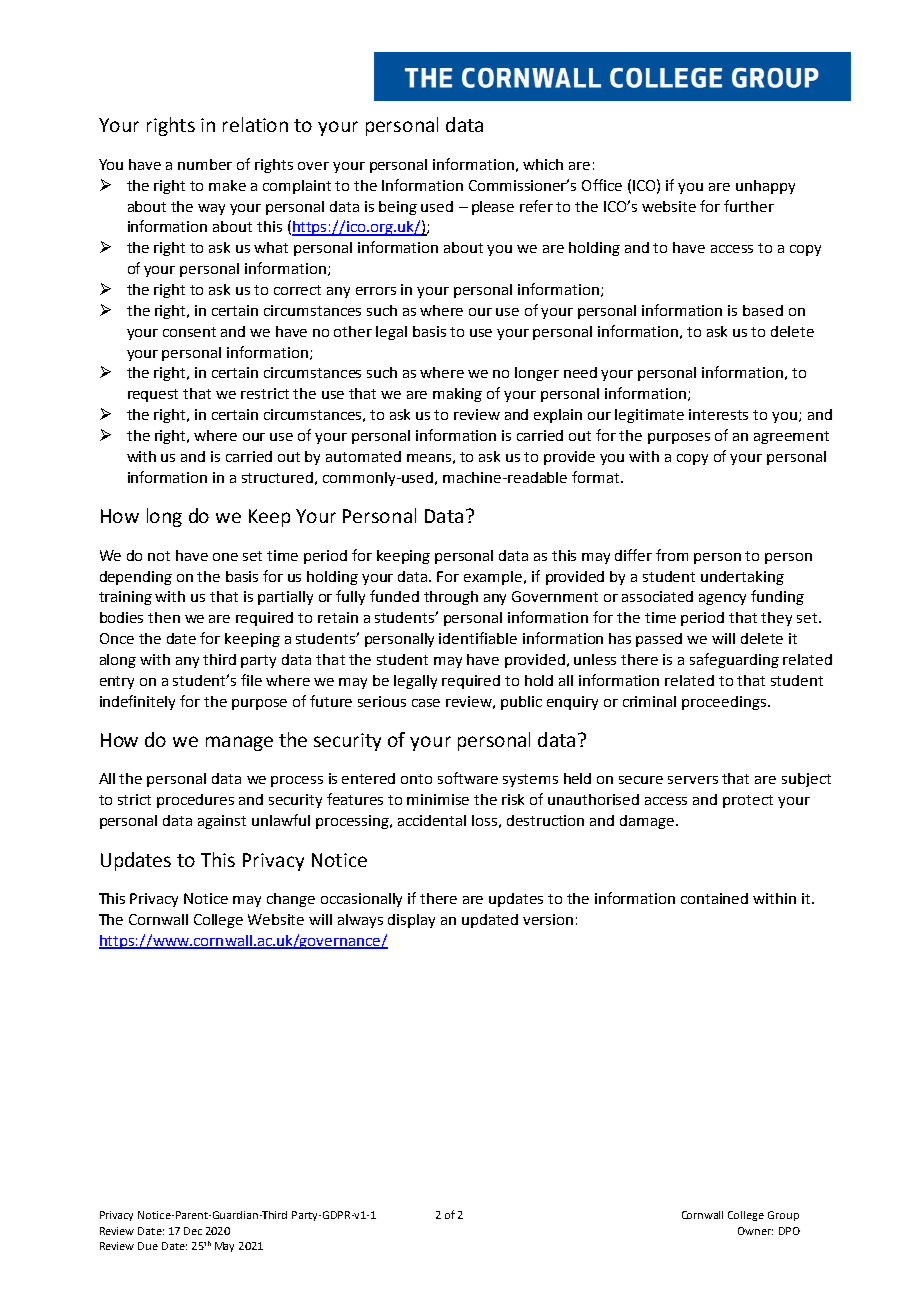 This screenshot has width=924, height=1308. I want to click on file, so click(251, 680).
